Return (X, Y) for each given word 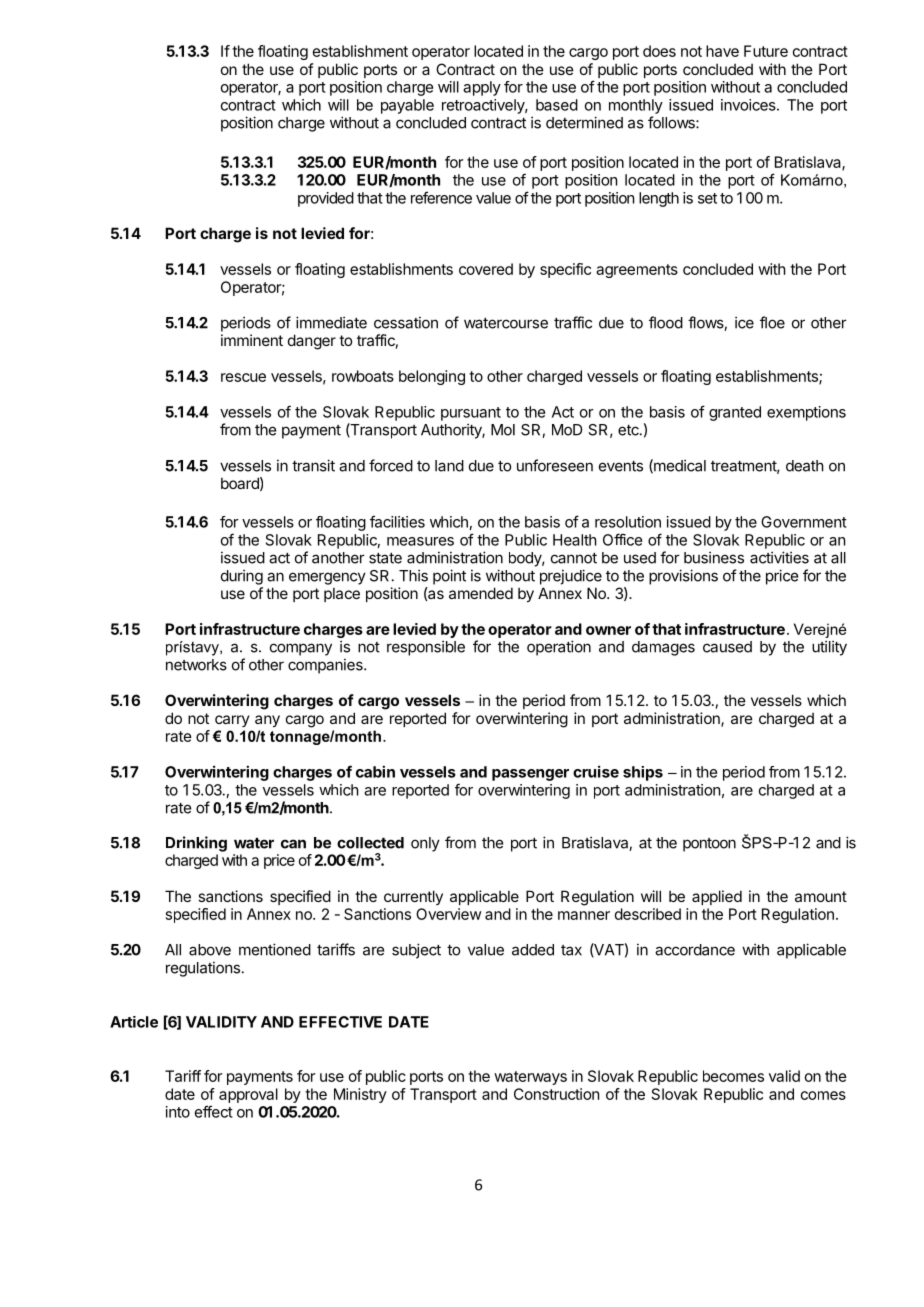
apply (482, 88)
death (805, 466)
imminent (252, 340)
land (449, 466)
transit (313, 465)
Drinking (196, 844)
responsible (426, 648)
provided (326, 199)
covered (486, 269)
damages (663, 648)
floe (772, 322)
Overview (448, 914)
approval (248, 1095)
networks (196, 665)
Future (766, 51)
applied (717, 897)
